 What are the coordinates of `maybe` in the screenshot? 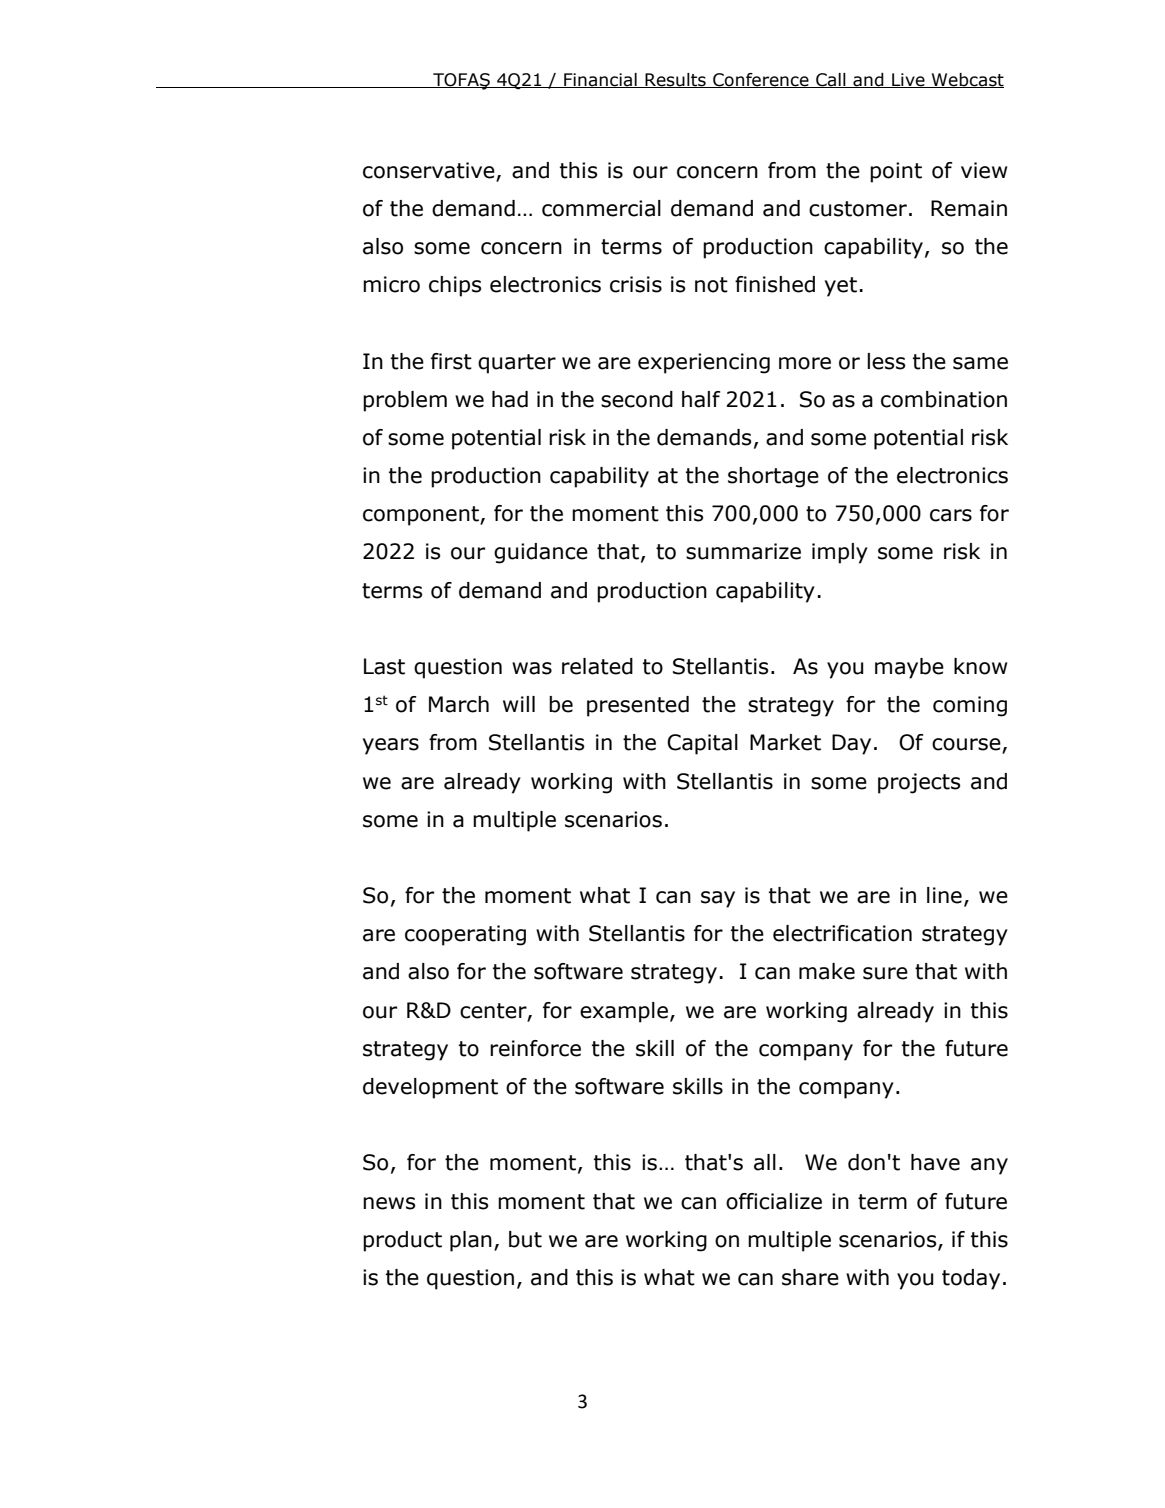 It's located at (909, 668).
